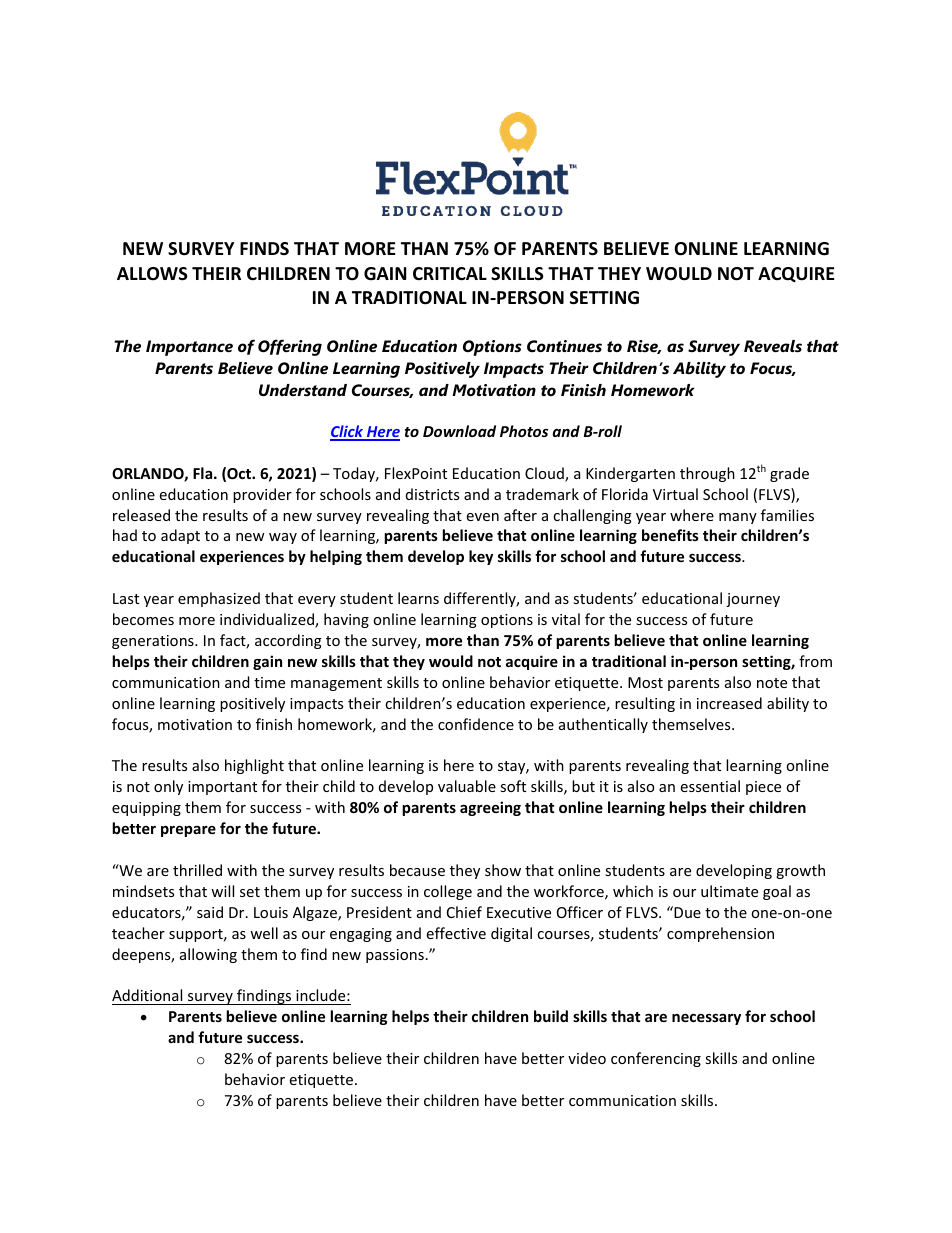 This screenshot has width=952, height=1233. Describe the element at coordinates (773, 346) in the screenshot. I see `Reveals` at that location.
